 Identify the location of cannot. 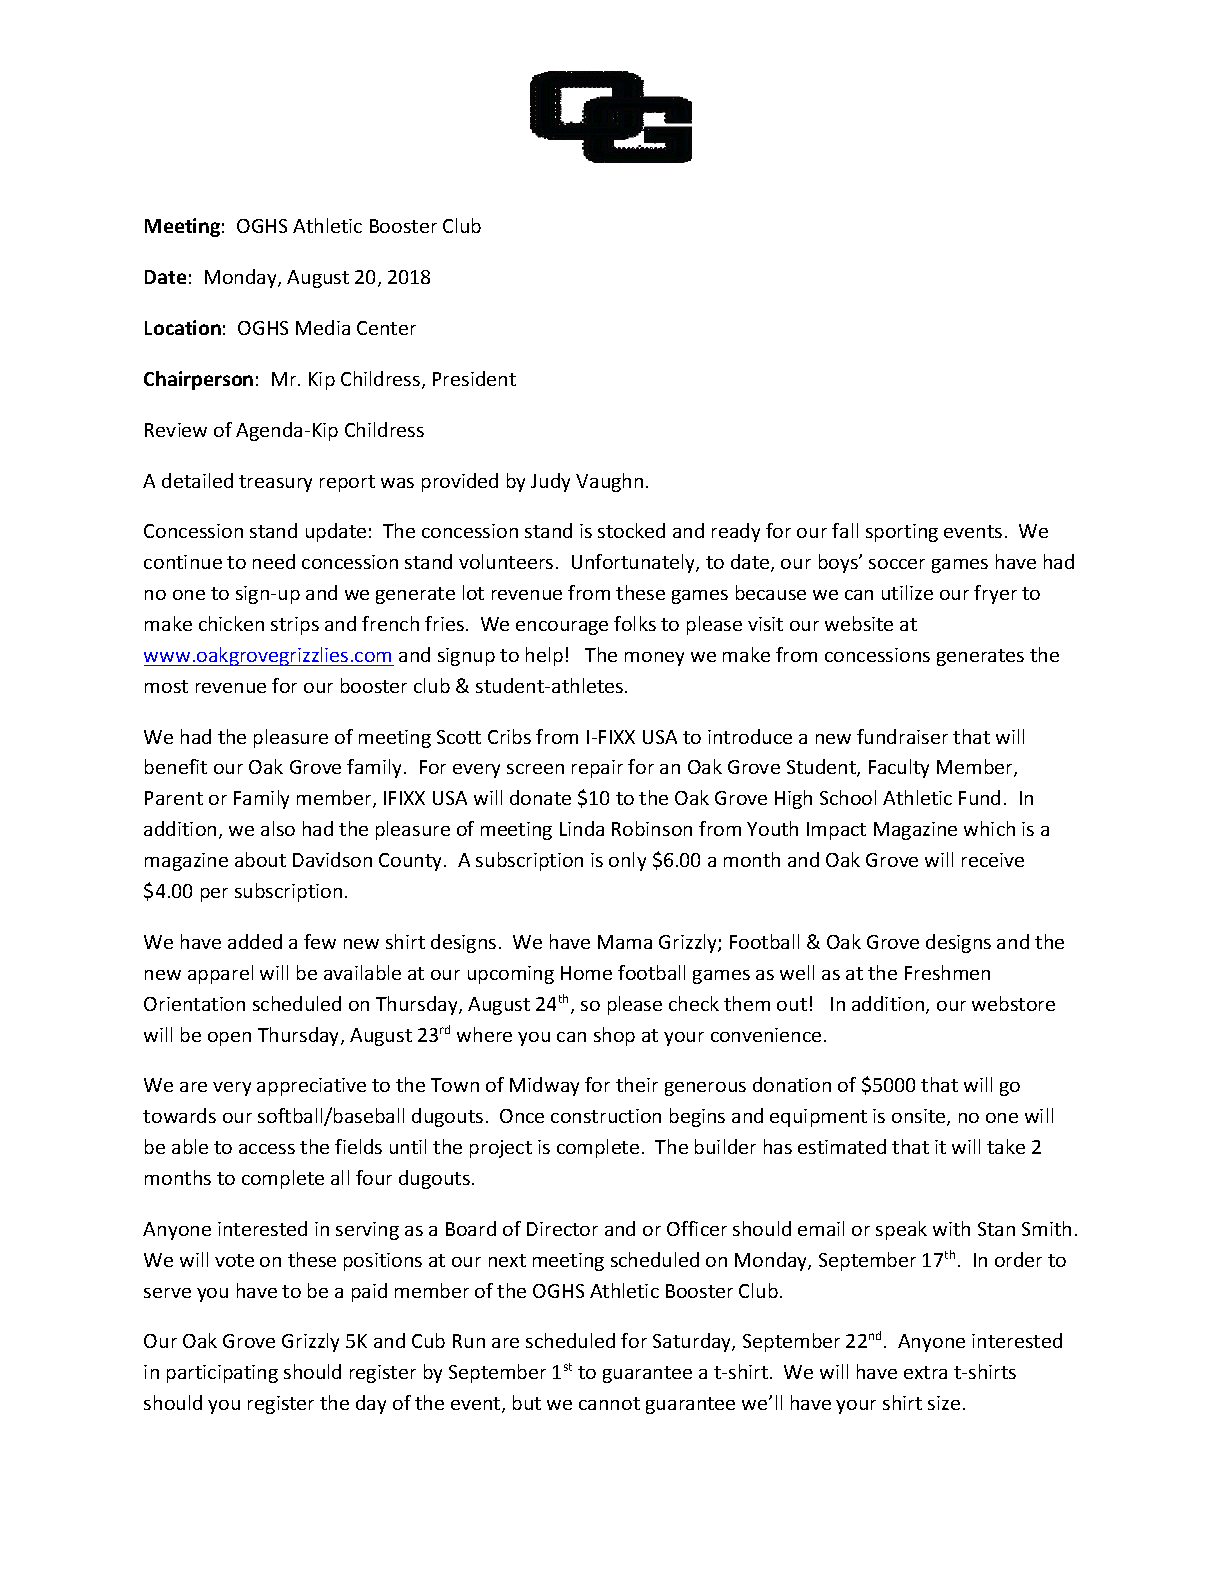
(609, 1403).
